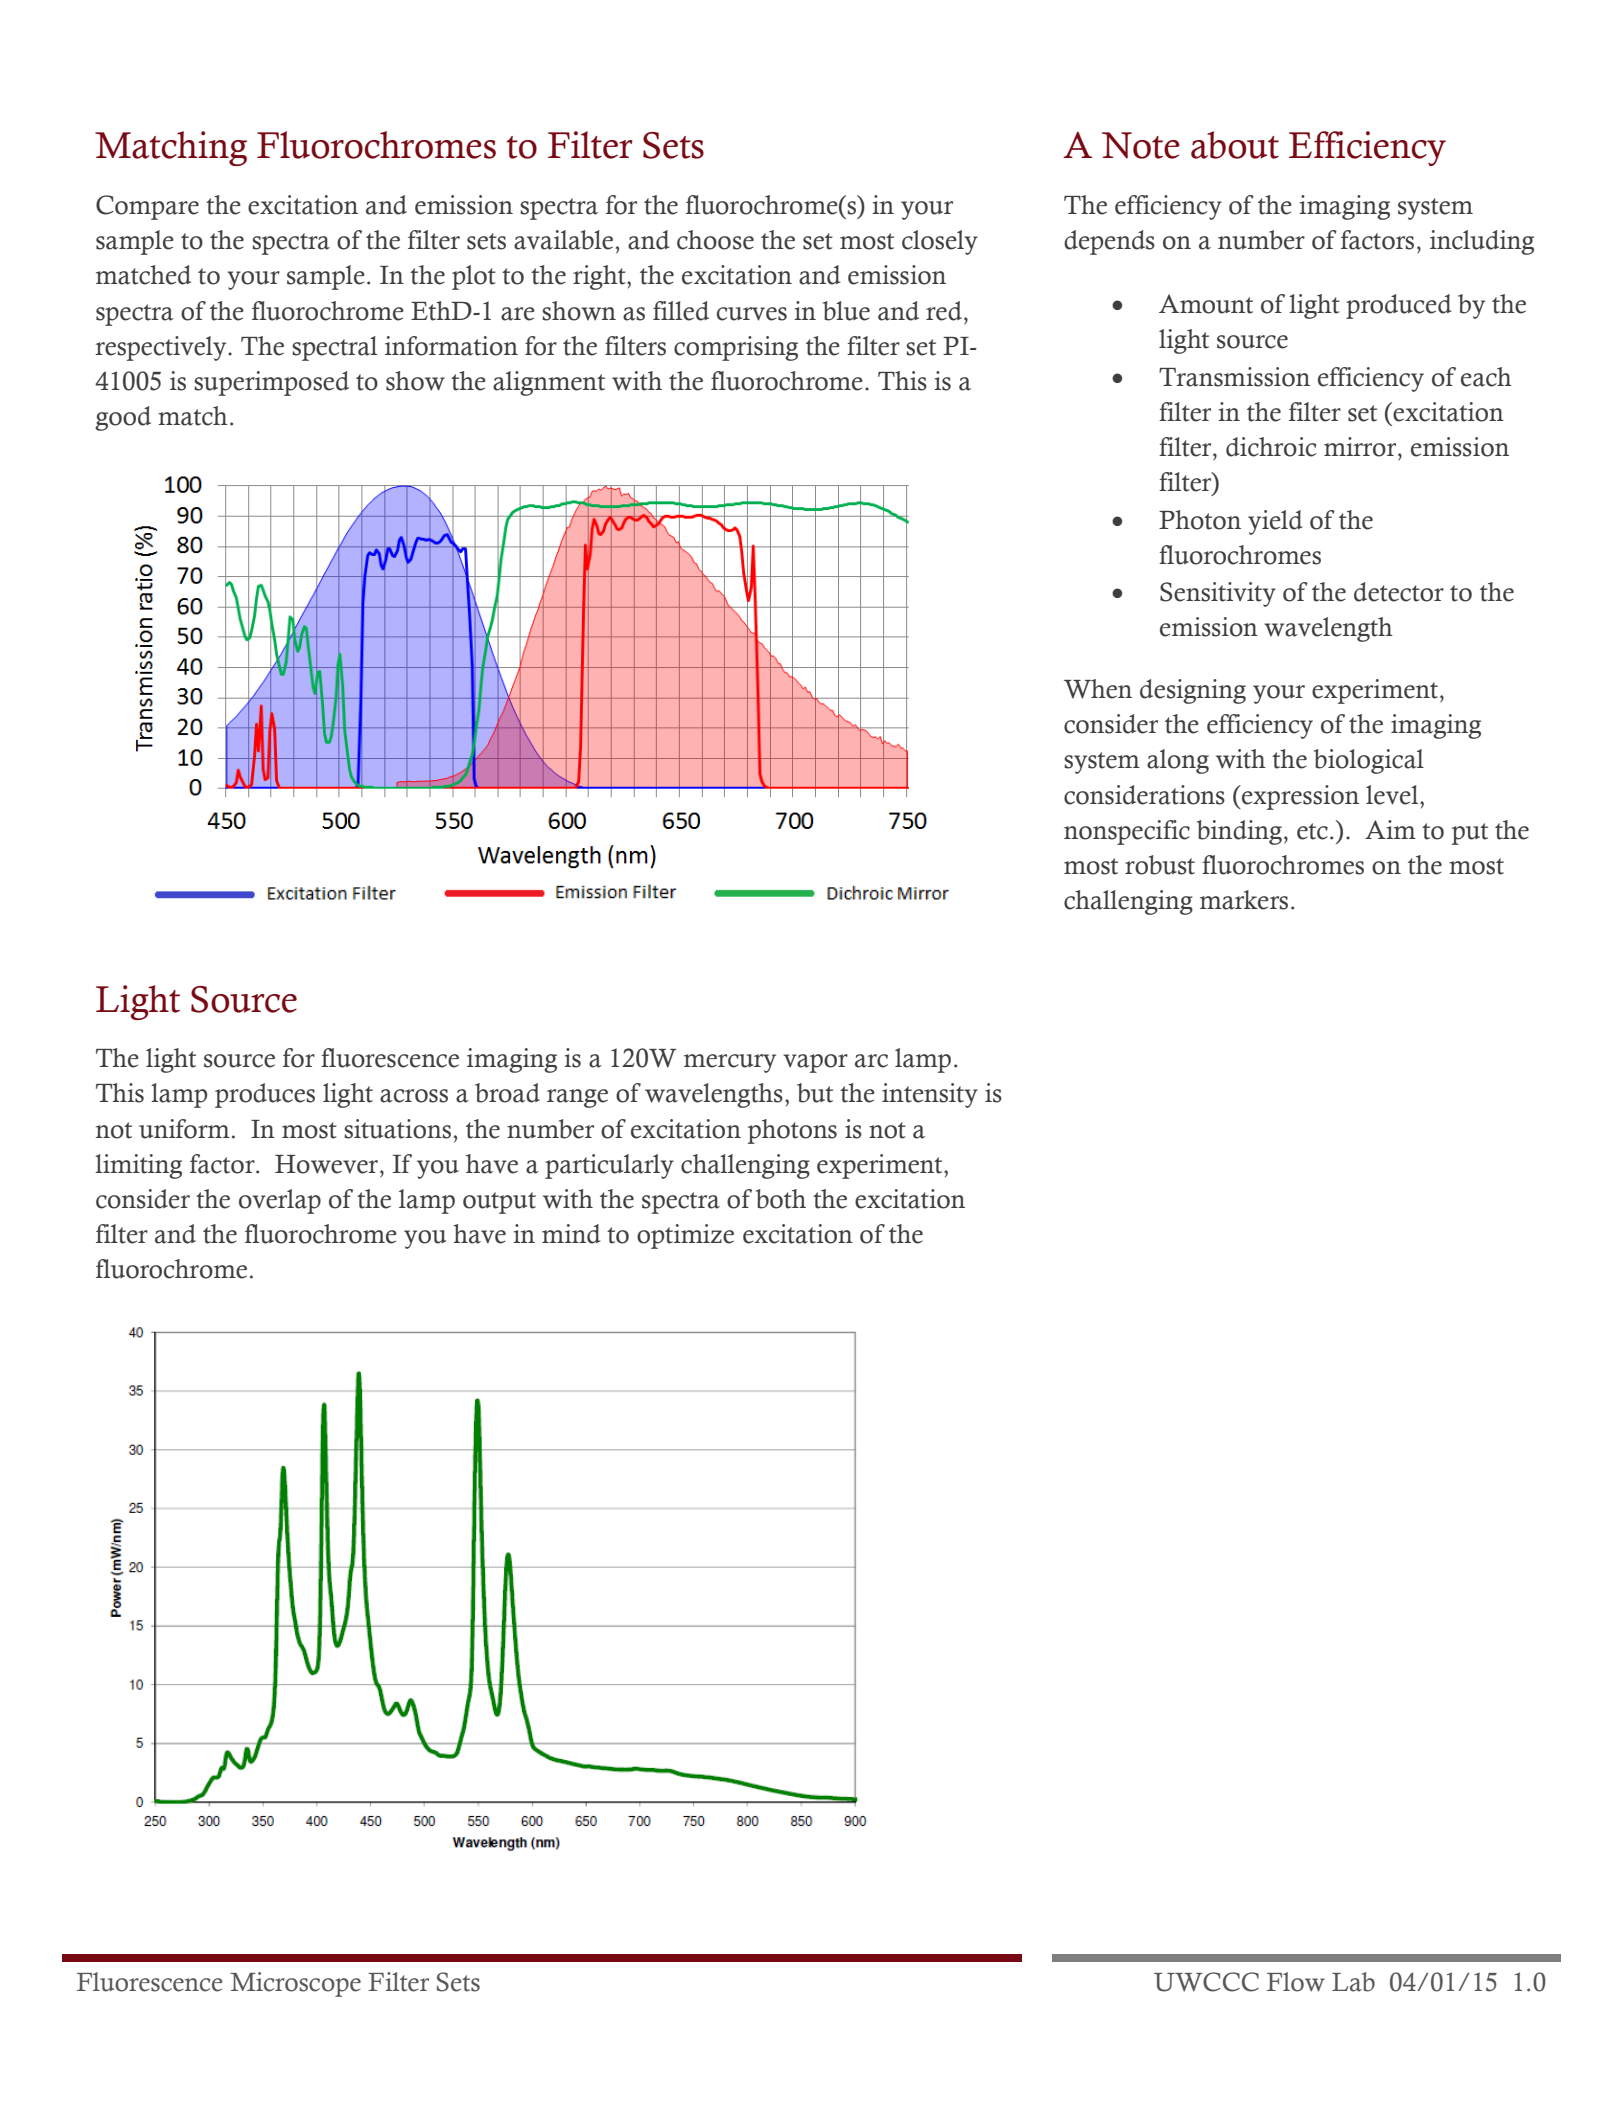 The width and height of the document is (1623, 2101). What do you see at coordinates (147, 207) in the document?
I see `Compare` at bounding box center [147, 207].
